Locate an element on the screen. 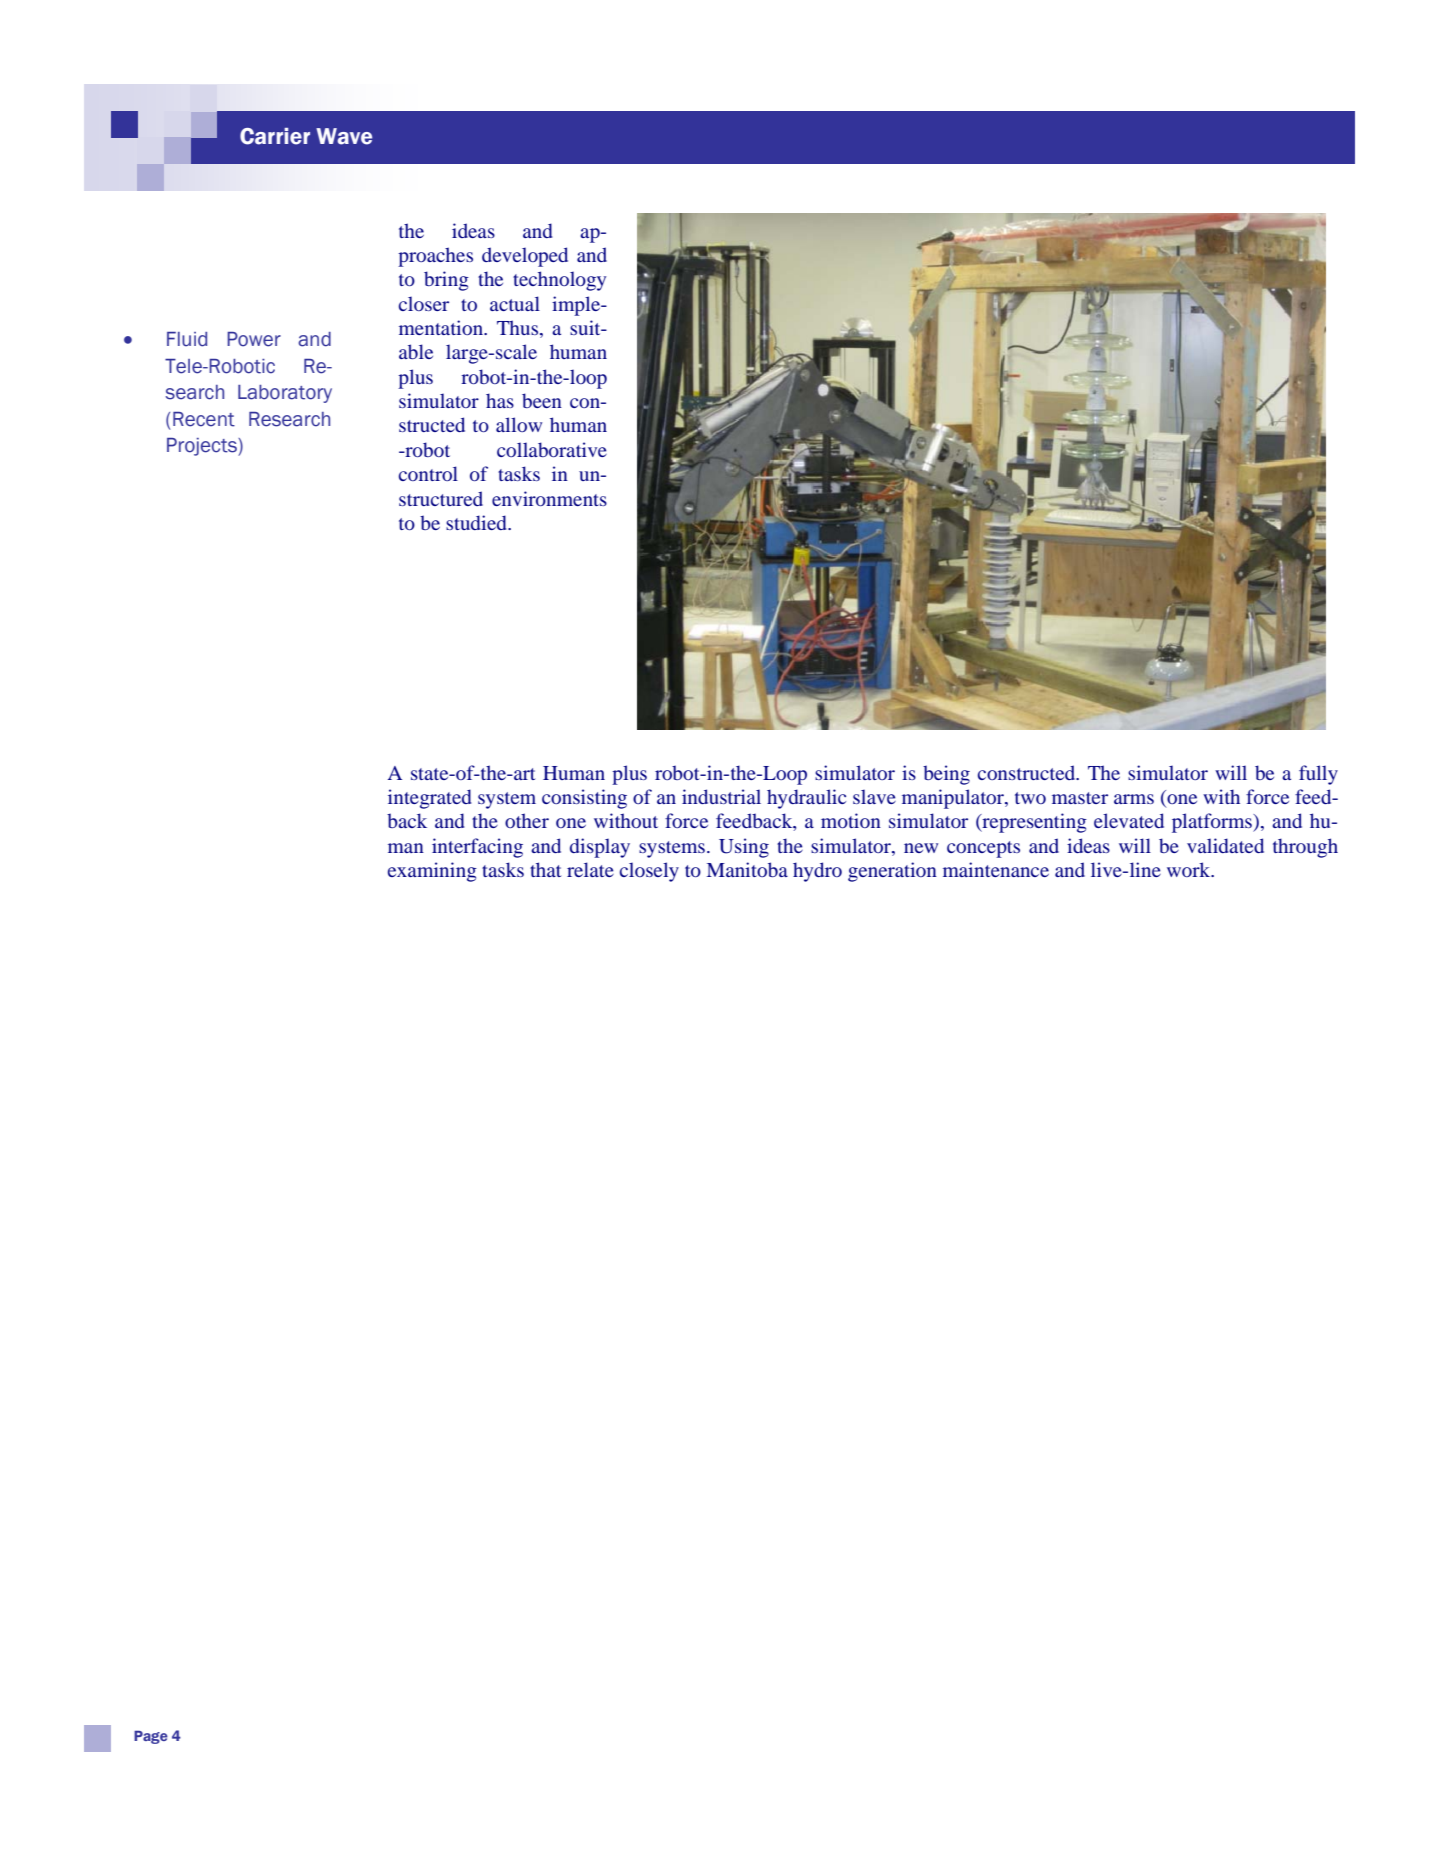  fully is located at coordinates (1318, 775).
